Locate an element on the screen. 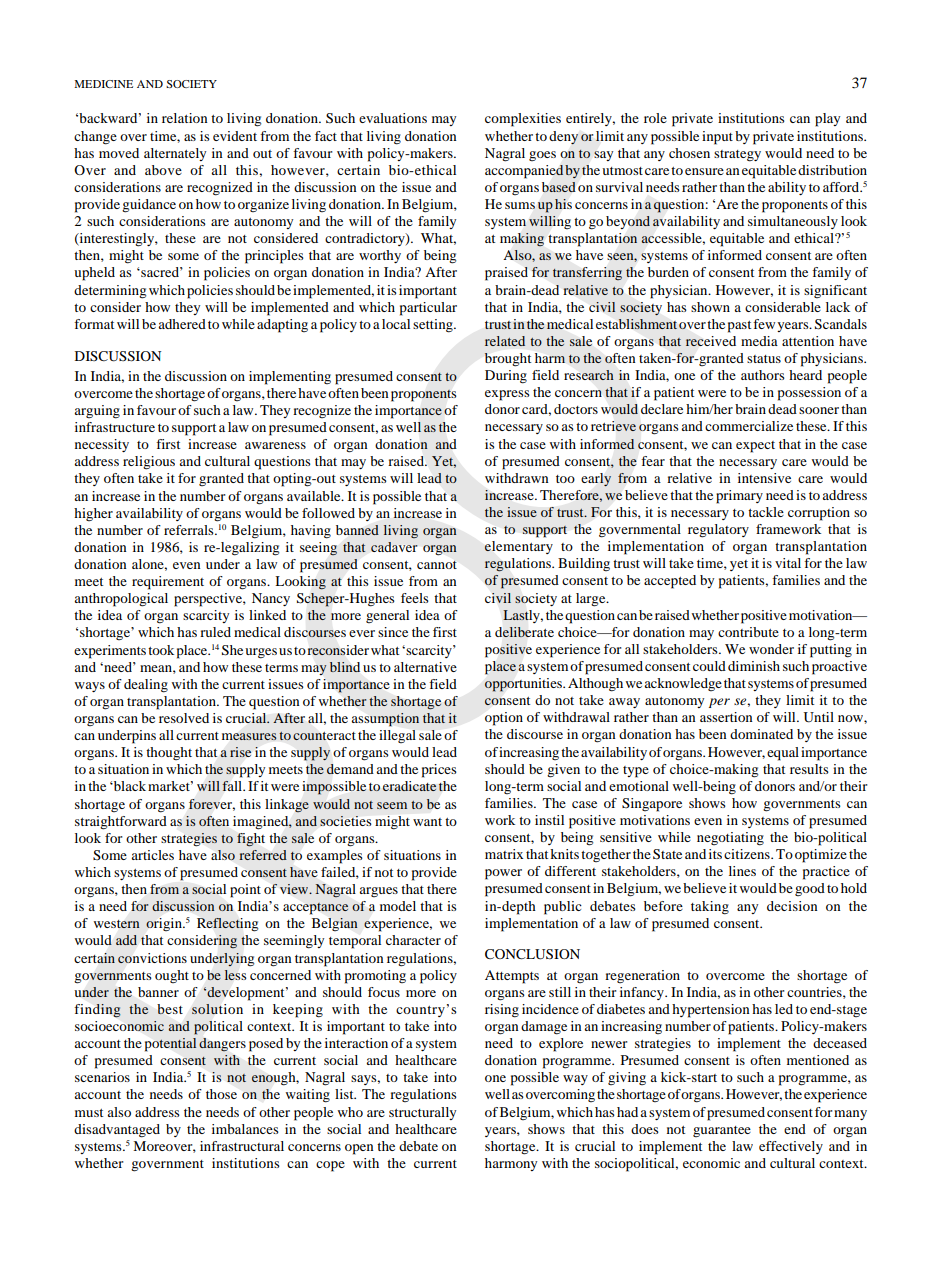 Image resolution: width=942 pixels, height=1288 pixels. deliberate is located at coordinates (524, 632).
